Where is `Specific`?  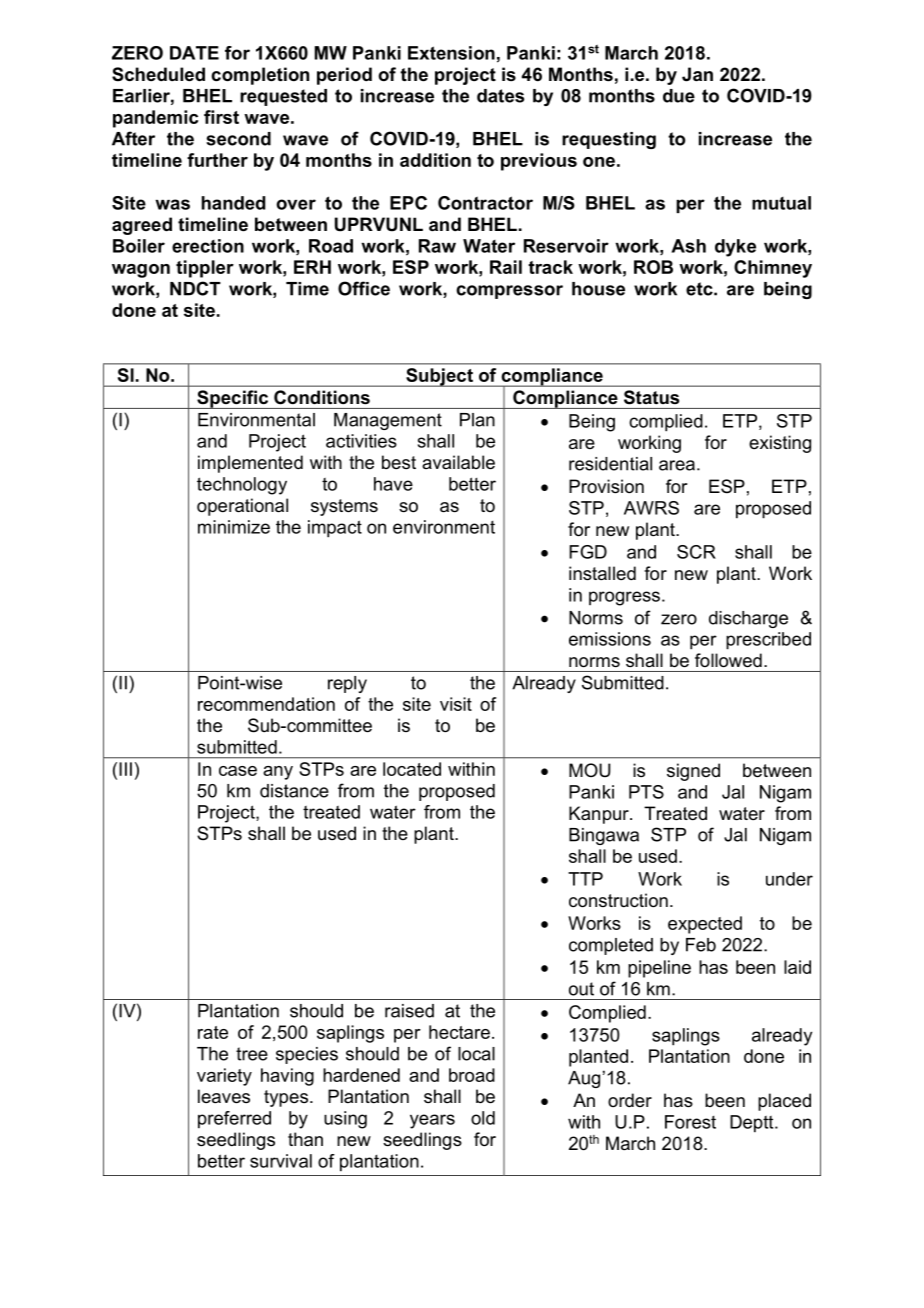 Specific is located at coordinates (233, 399).
